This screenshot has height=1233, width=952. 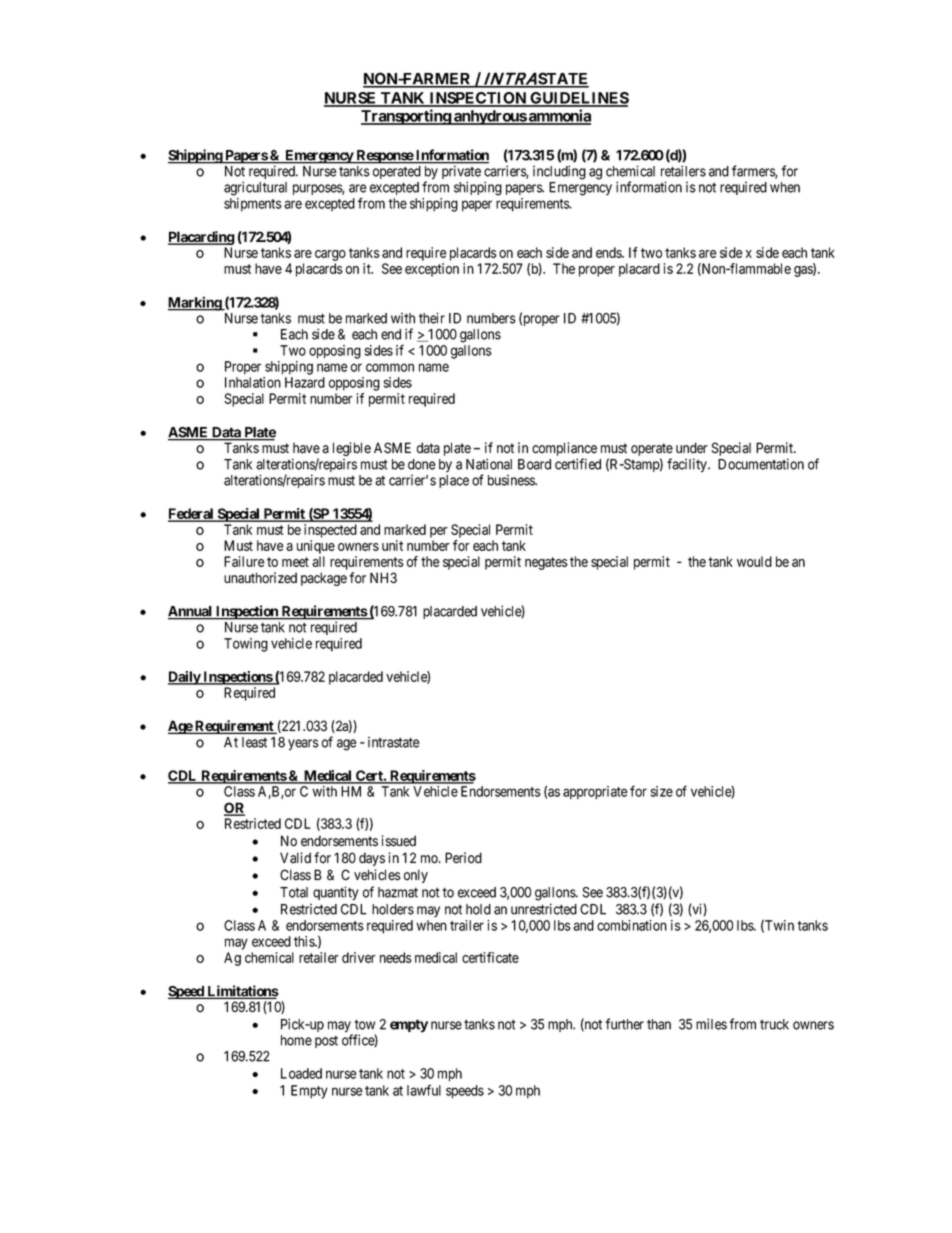 I want to click on lawful, so click(x=424, y=1090).
